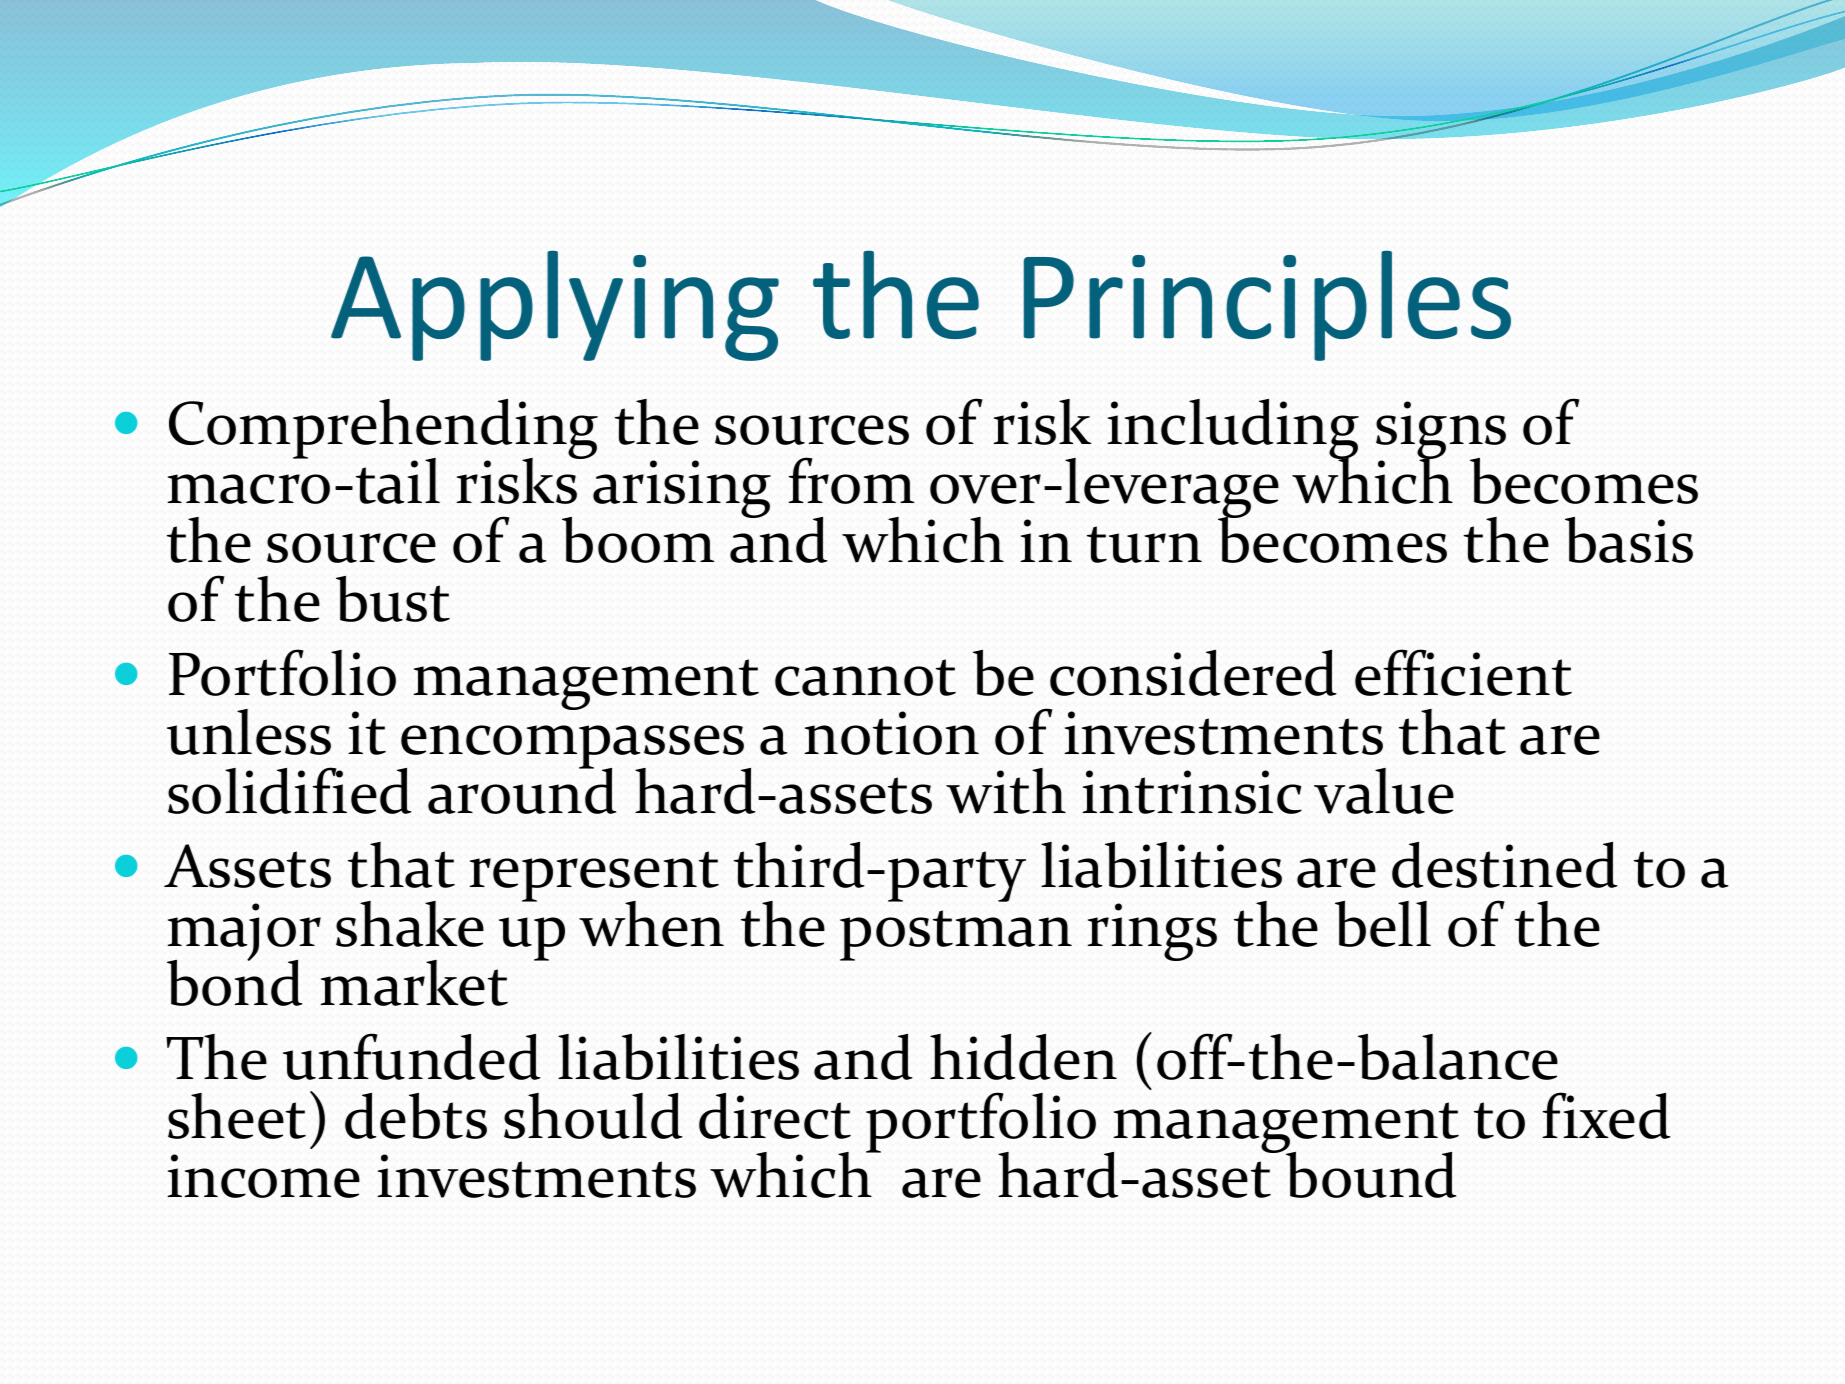 The height and width of the image is (1384, 1845). I want to click on debts, so click(416, 1116).
